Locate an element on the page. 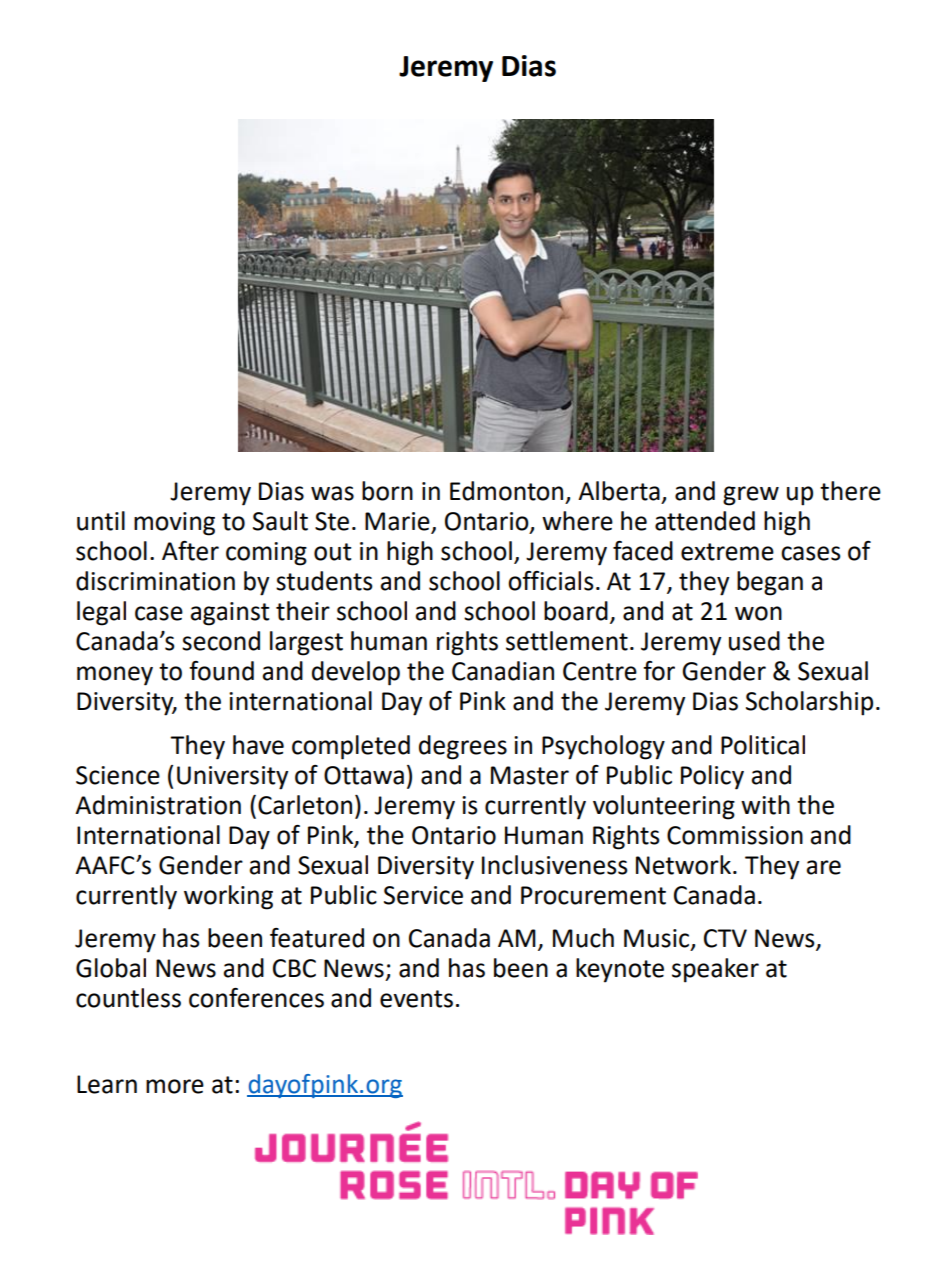 The height and width of the page is (1271, 952). moving is located at coordinates (174, 524).
